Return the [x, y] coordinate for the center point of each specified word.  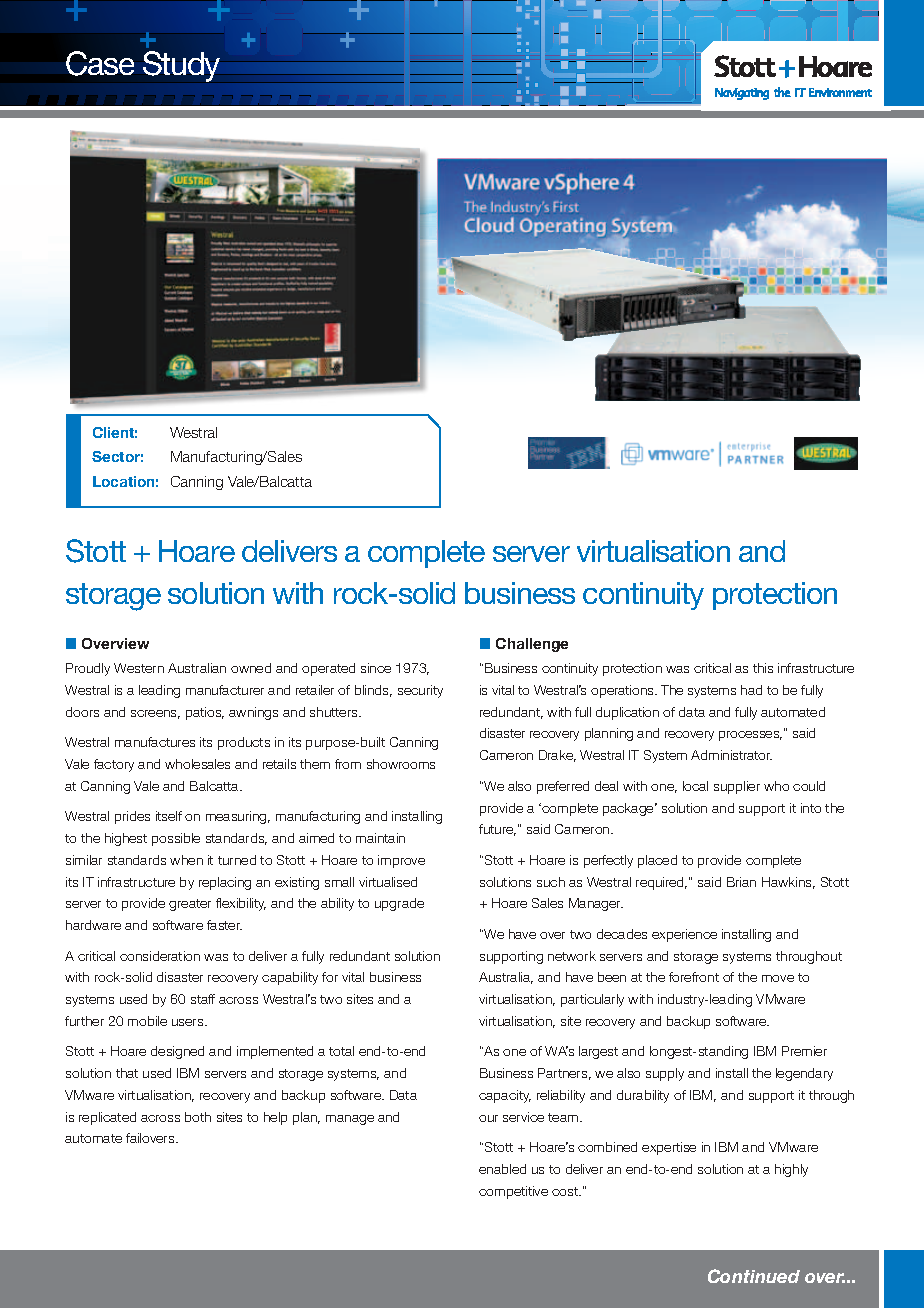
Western [139, 668]
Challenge [532, 645]
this [763, 668]
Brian [741, 882]
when [186, 860]
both [198, 1117]
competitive [513, 1192]
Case [100, 63]
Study [181, 66]
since [376, 668]
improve [401, 861]
